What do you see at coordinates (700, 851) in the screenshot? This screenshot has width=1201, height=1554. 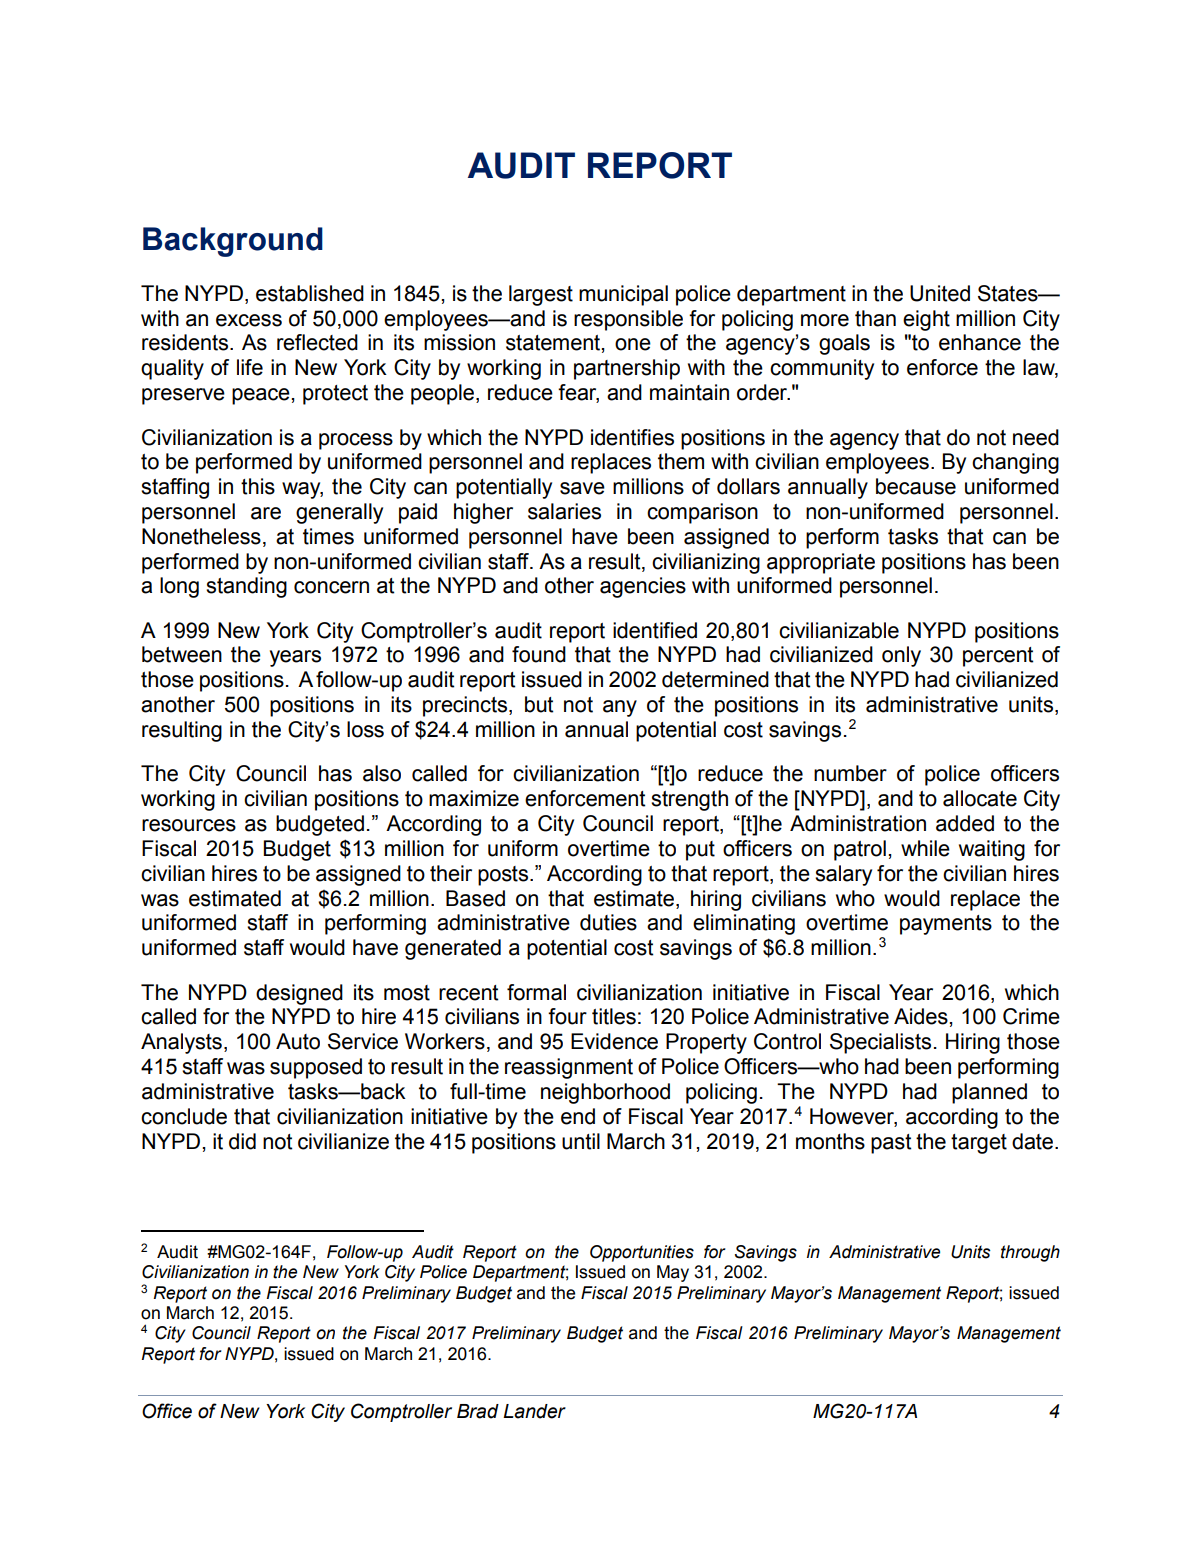 I see `put` at bounding box center [700, 851].
